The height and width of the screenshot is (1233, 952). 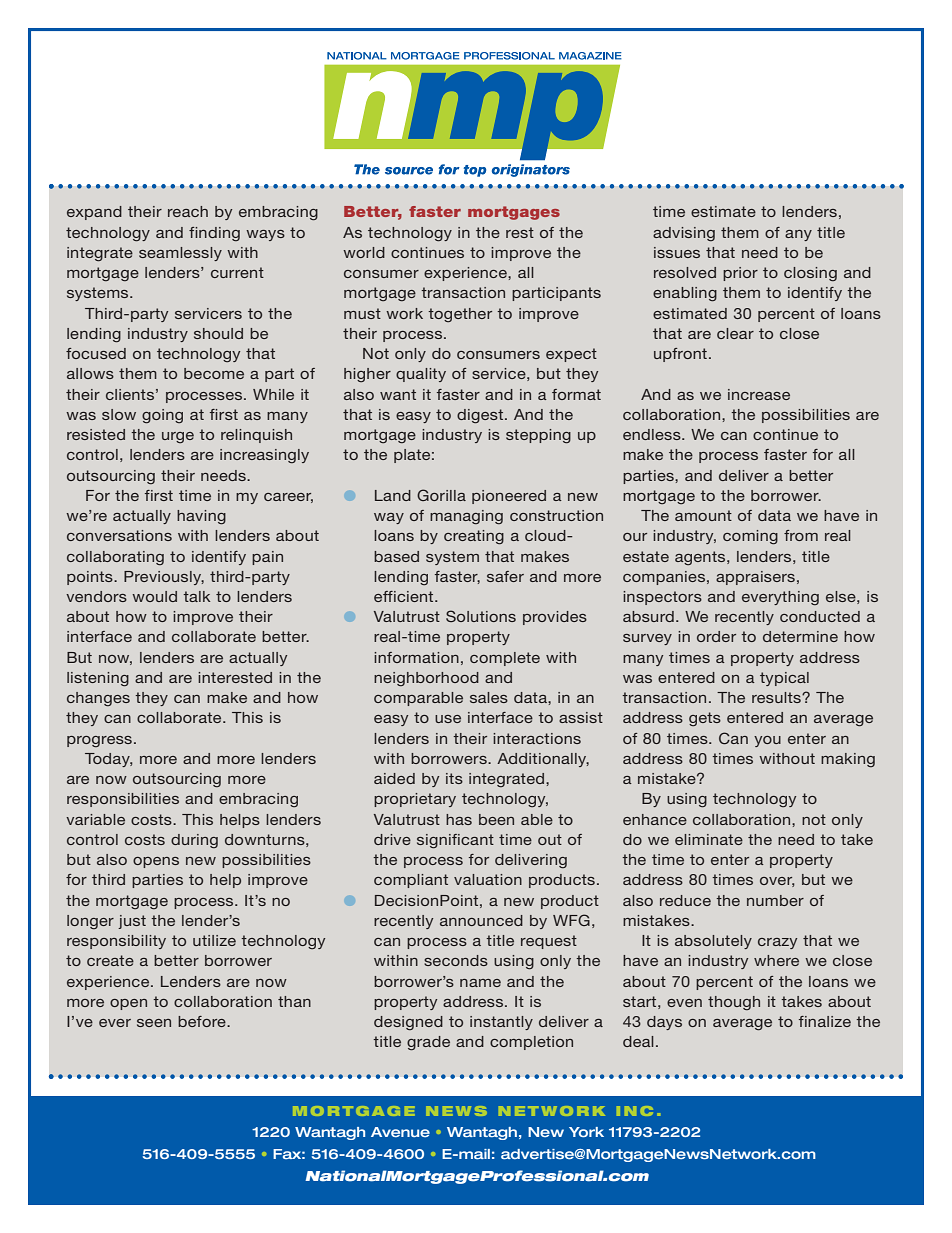 I want to click on having, so click(x=201, y=517).
